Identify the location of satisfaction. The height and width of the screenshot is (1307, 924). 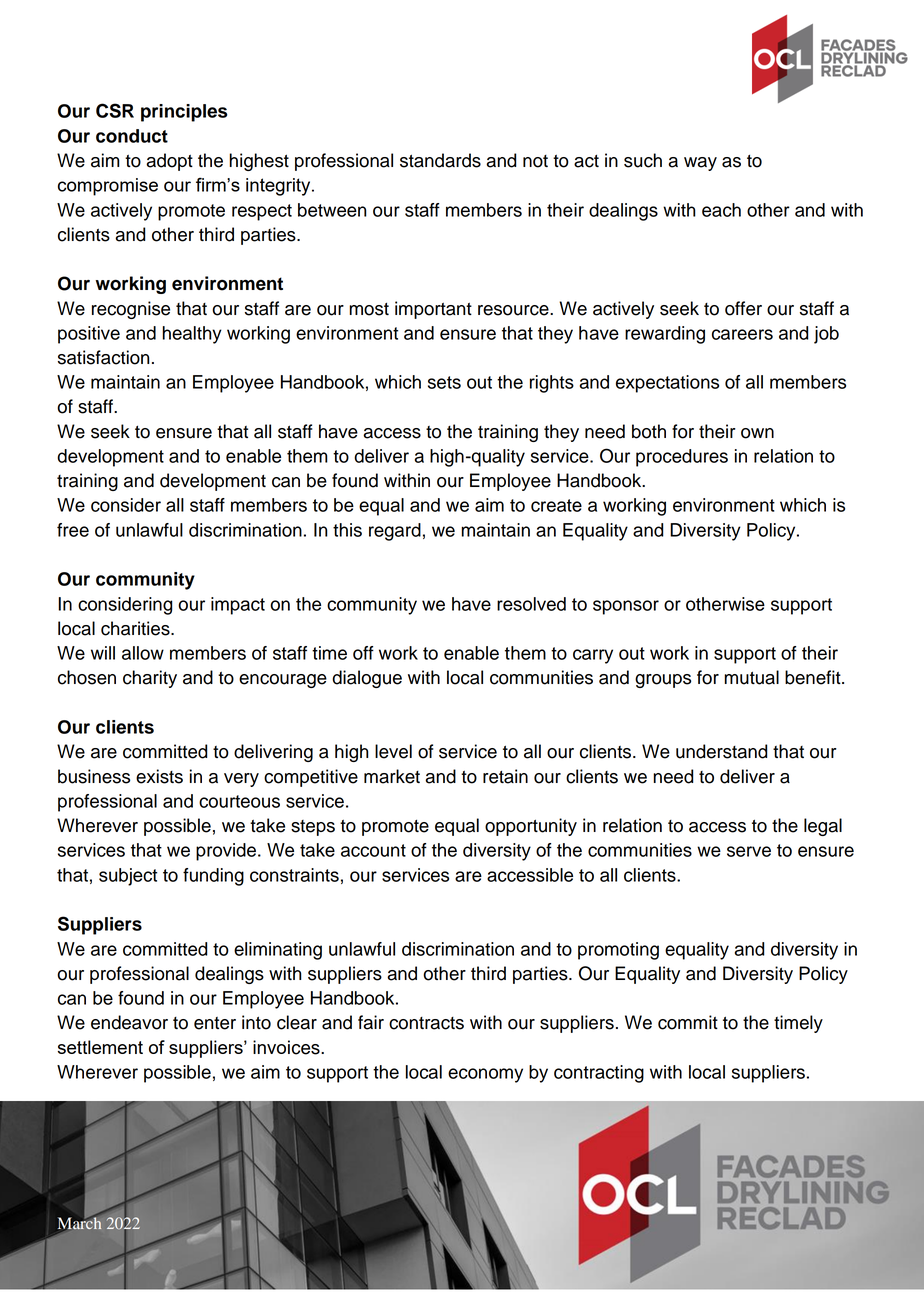
(103, 357).
